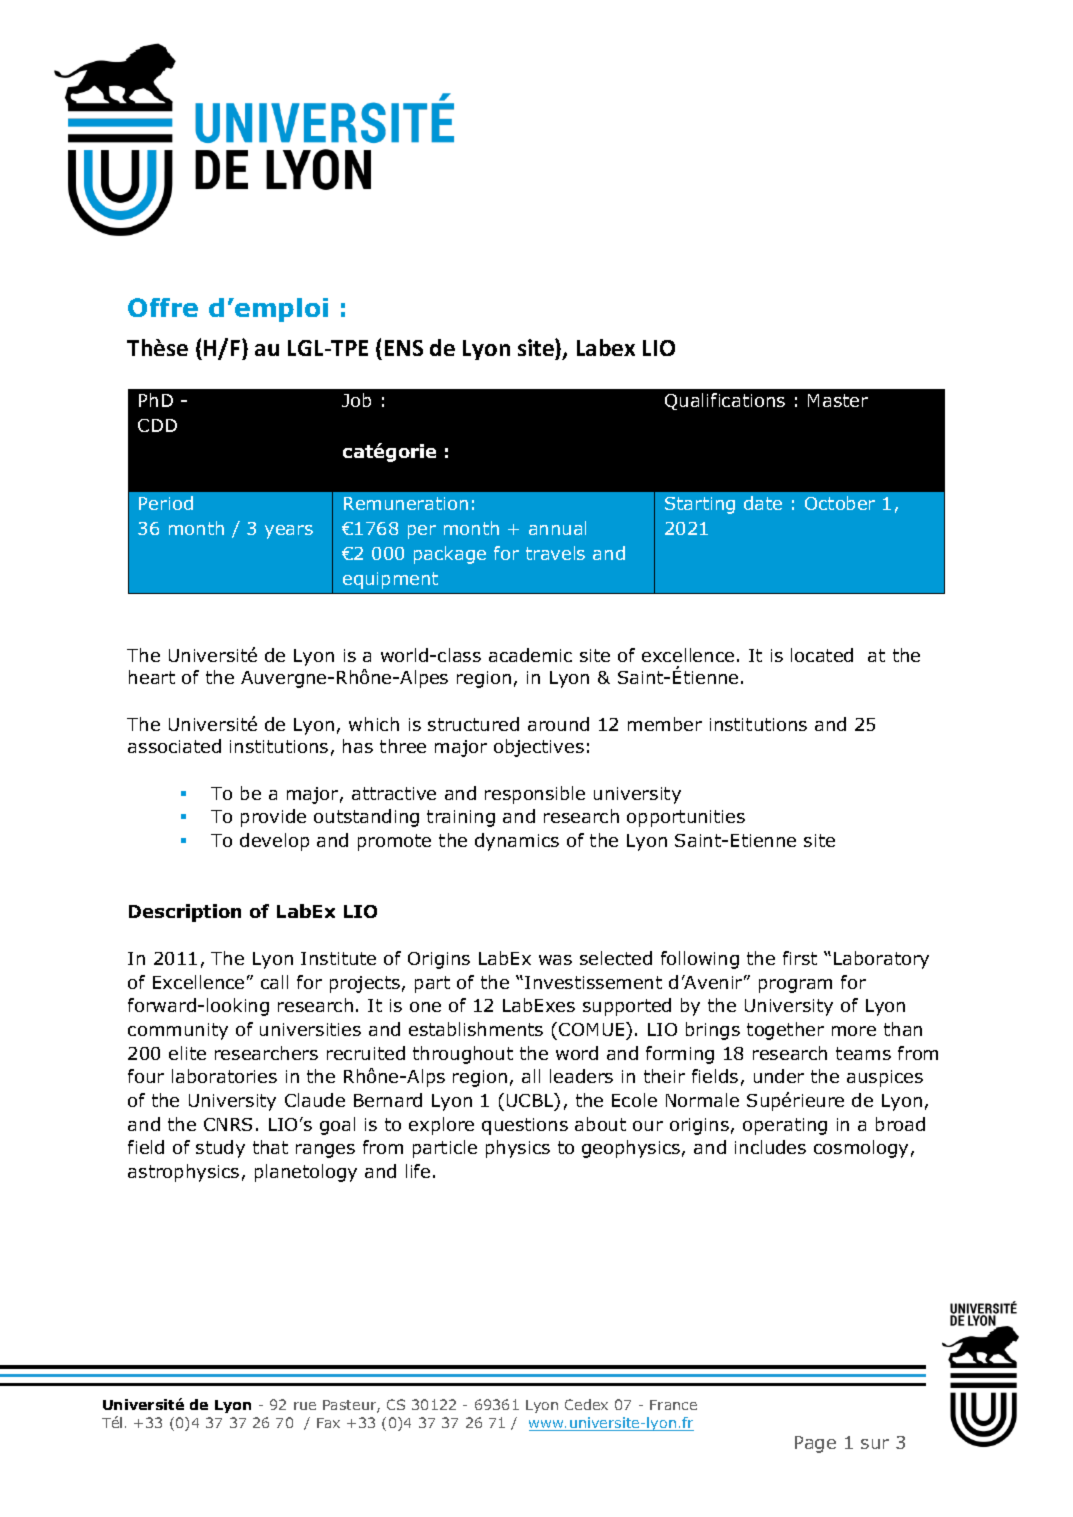  I want to click on associated, so click(174, 746).
